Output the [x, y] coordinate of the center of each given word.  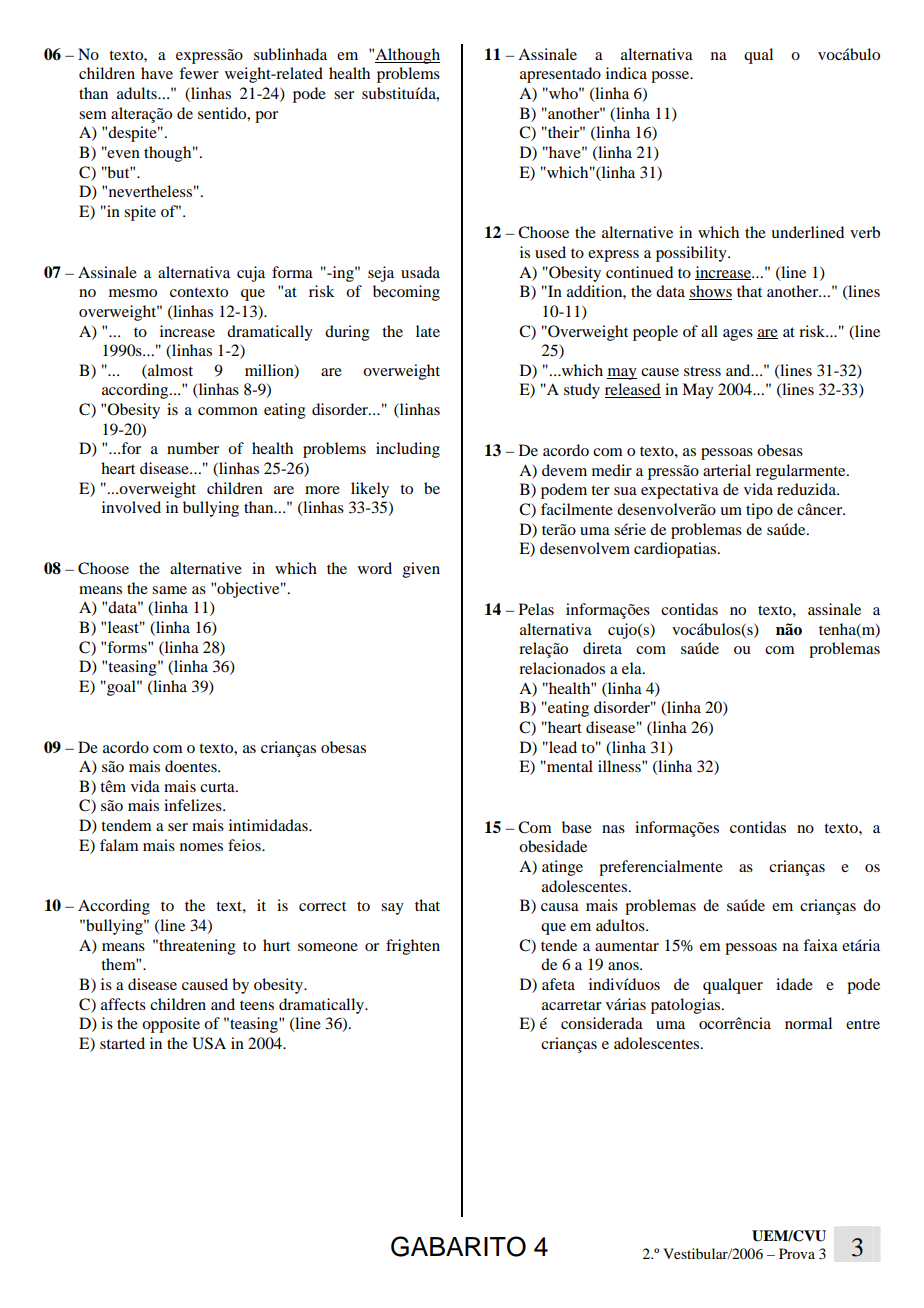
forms [128, 647]
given [421, 570]
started [122, 1043]
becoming [406, 293]
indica [626, 73]
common [228, 411]
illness [620, 766]
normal [808, 1023]
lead [562, 747]
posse [671, 77]
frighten [413, 947]
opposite [171, 1025]
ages [738, 335]
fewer [199, 73]
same [169, 590]
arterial [727, 470]
